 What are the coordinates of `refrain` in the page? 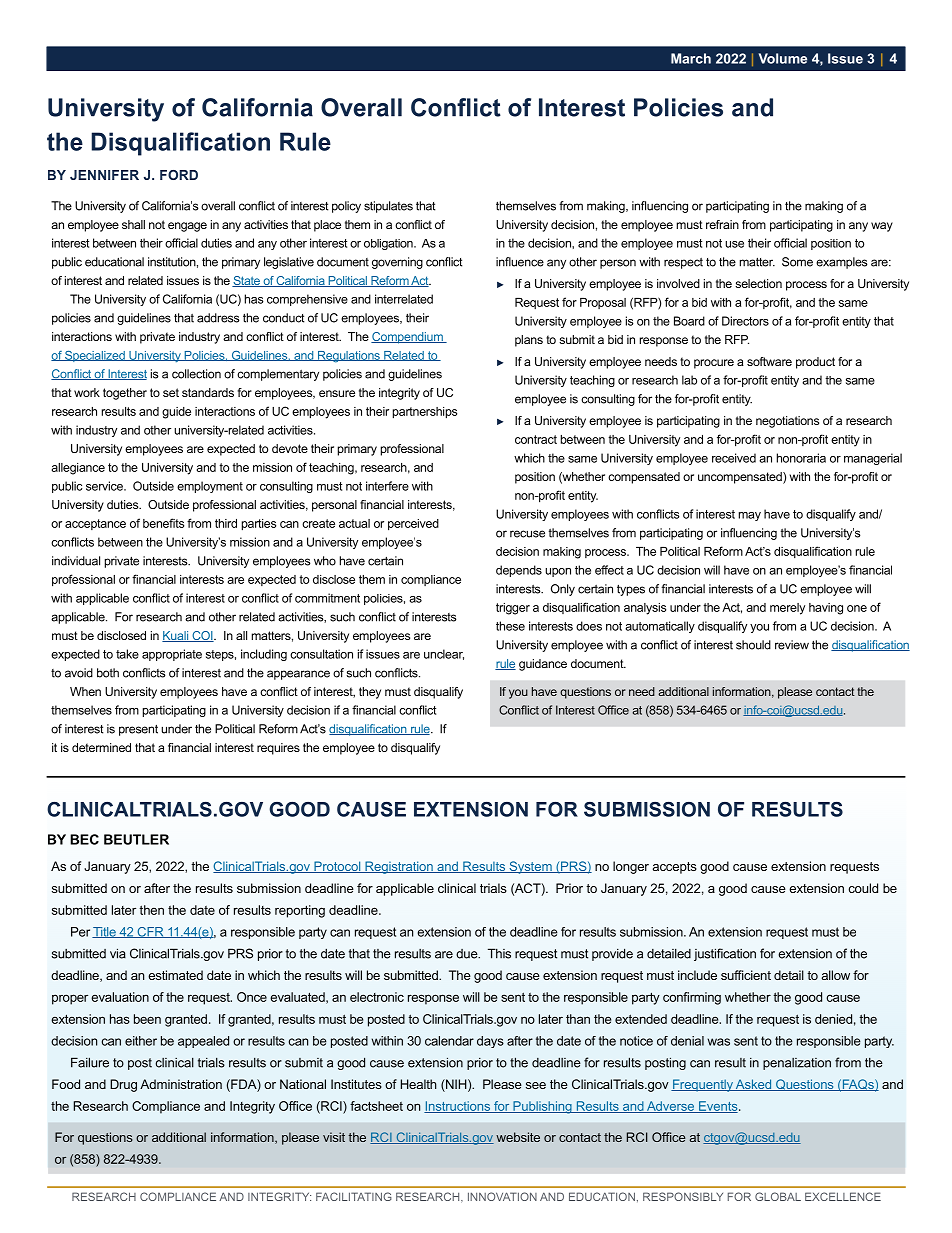 It's located at (722, 224).
